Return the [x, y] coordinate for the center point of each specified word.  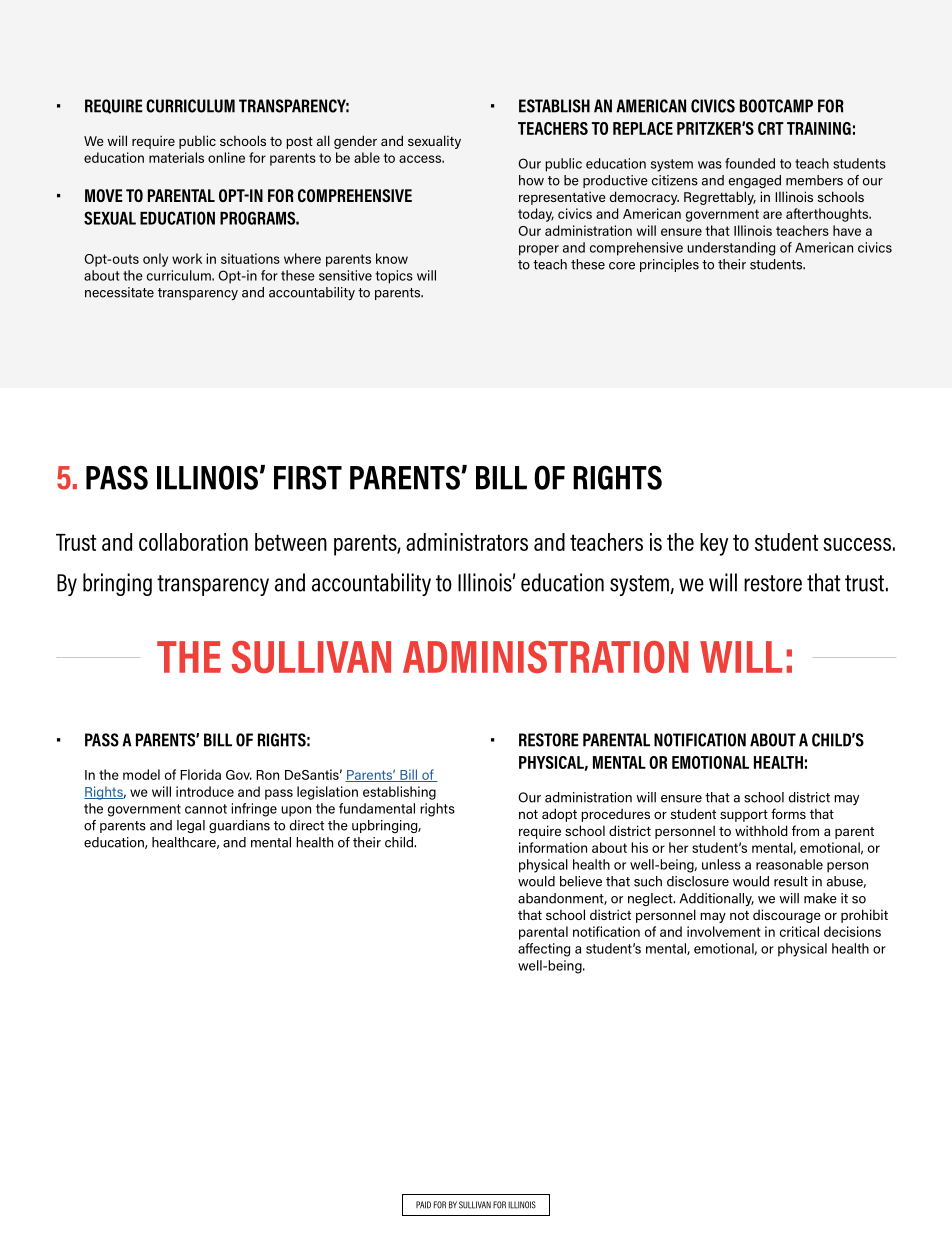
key [714, 544]
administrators [467, 542]
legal [191, 826]
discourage [787, 916]
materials [176, 157]
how [531, 180]
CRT [771, 128]
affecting [544, 950]
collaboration [193, 542]
